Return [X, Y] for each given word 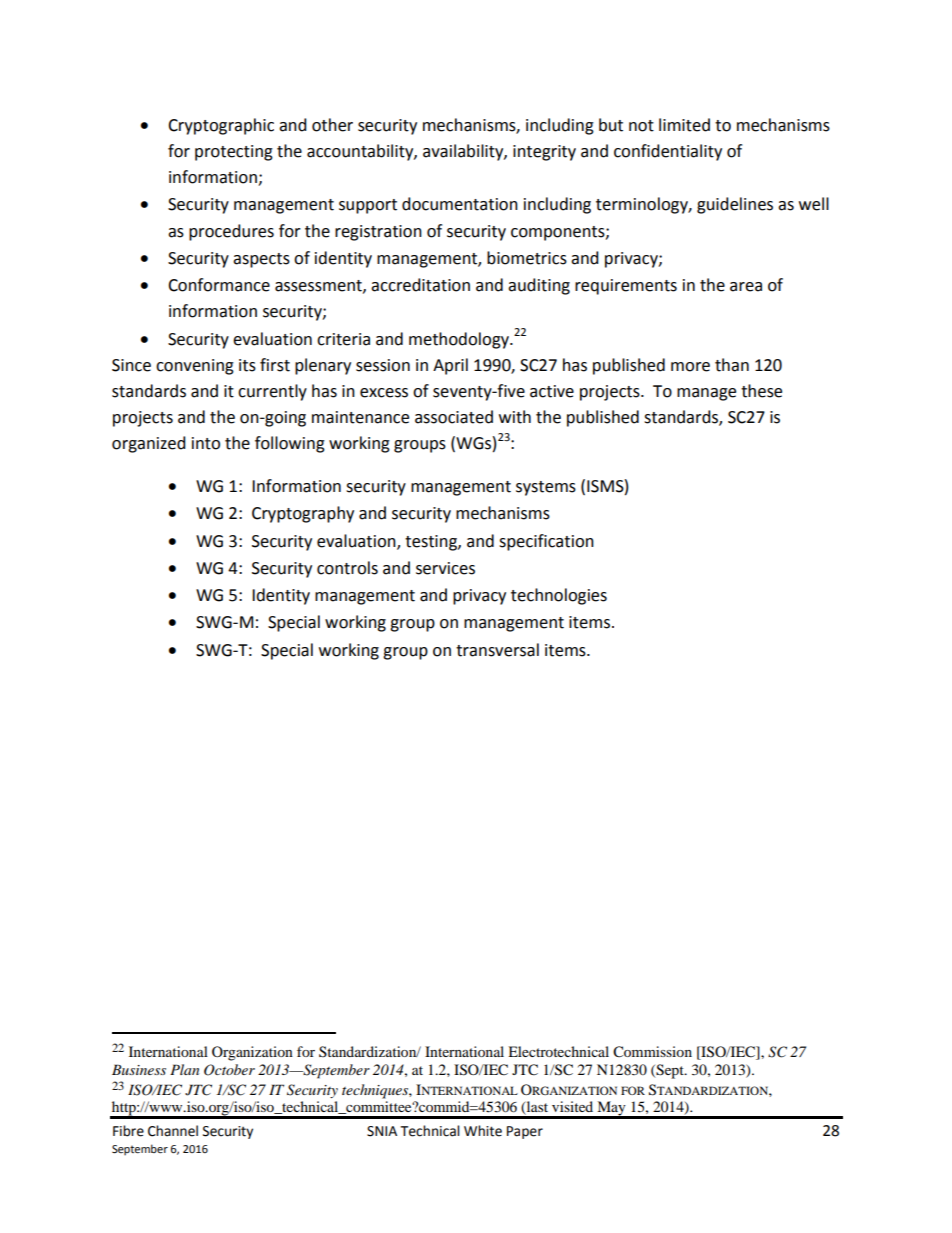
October [229, 1070]
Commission [652, 1052]
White [483, 1131]
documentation [460, 204]
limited [684, 125]
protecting [234, 153]
